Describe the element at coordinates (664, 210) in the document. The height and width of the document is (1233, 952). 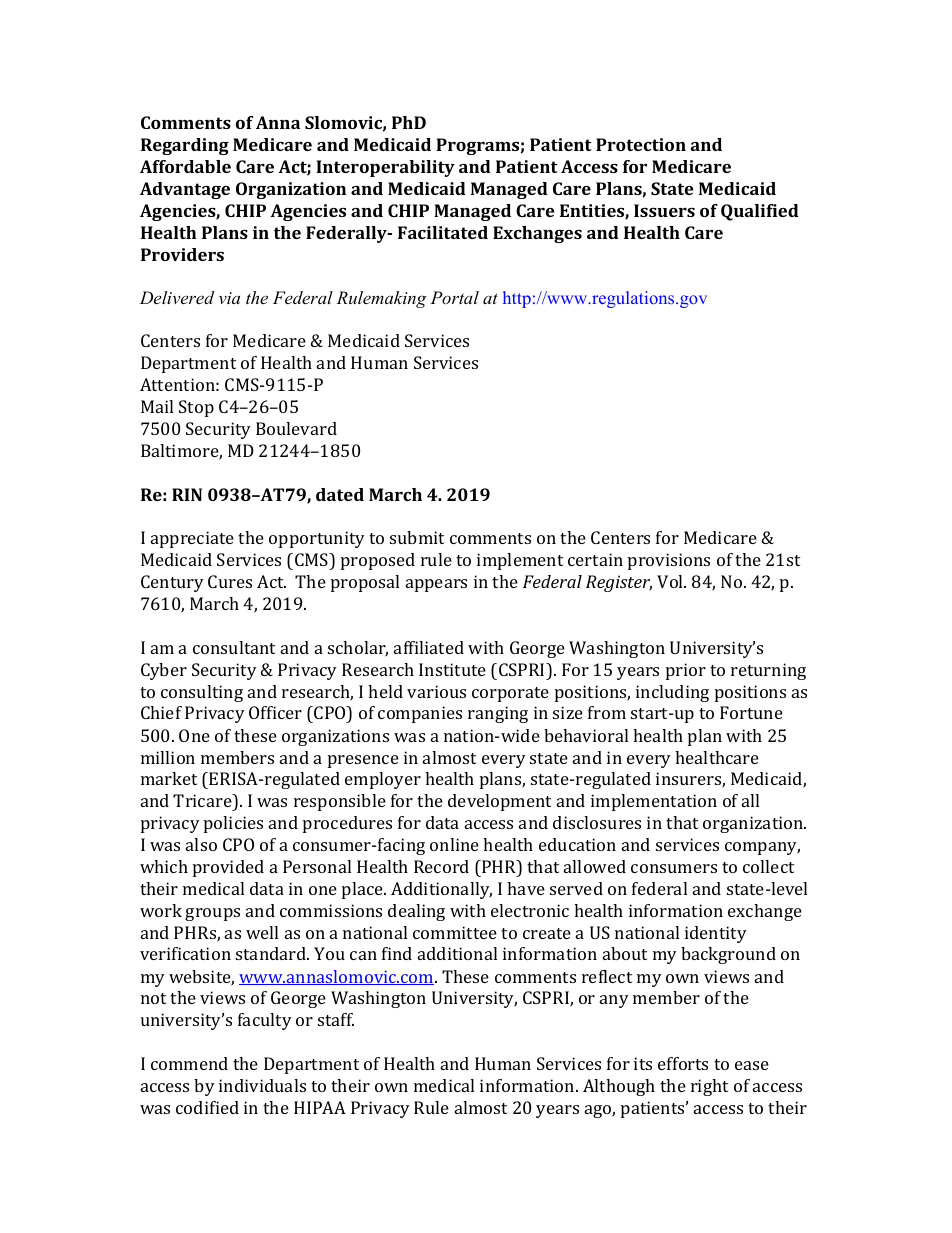
I see `Issuers` at that location.
